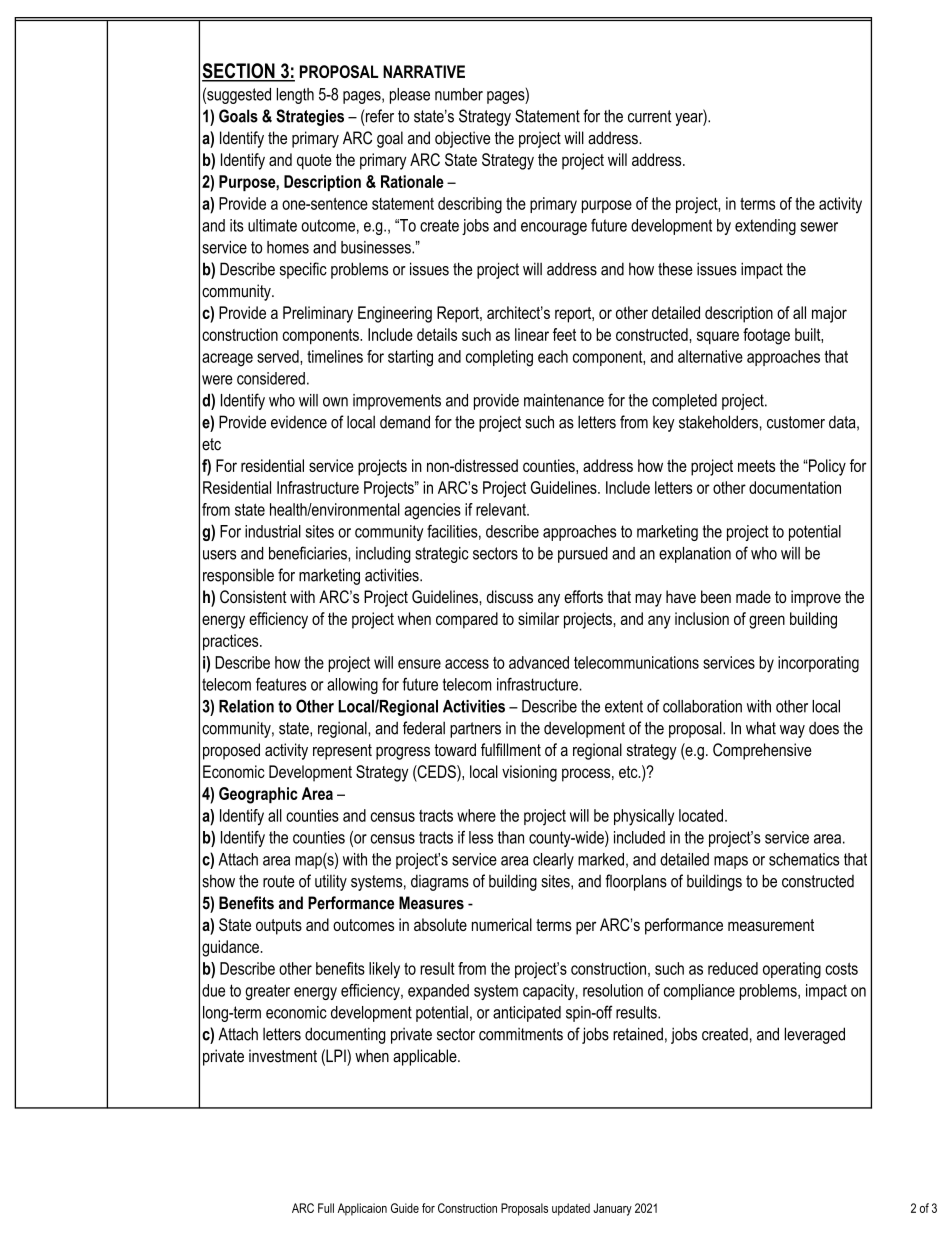 Image resolution: width=952 pixels, height=1233 pixels. Describe the element at coordinates (459, 94) in the screenshot. I see `number` at that location.
